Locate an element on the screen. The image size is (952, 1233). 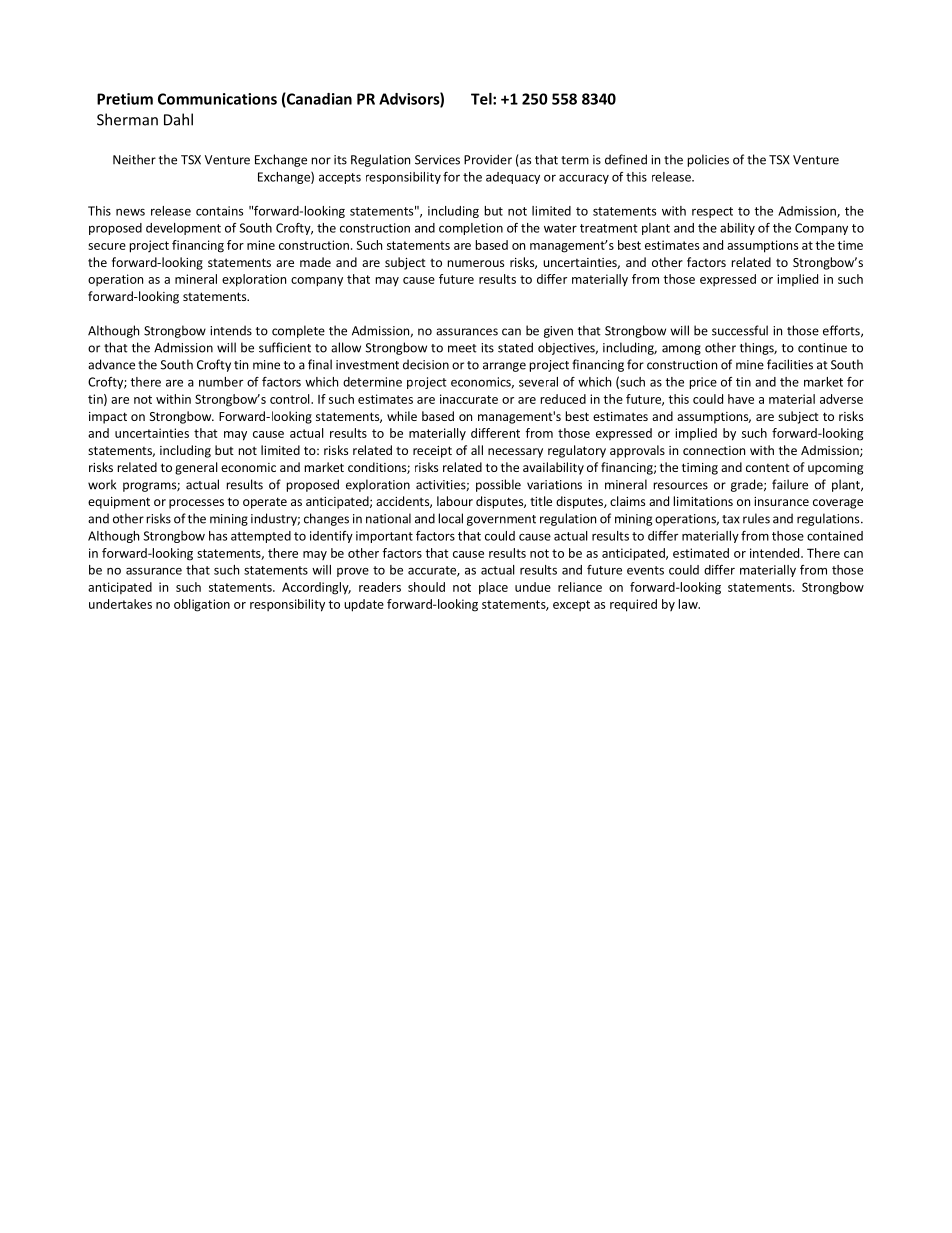
Dahl is located at coordinates (178, 119).
